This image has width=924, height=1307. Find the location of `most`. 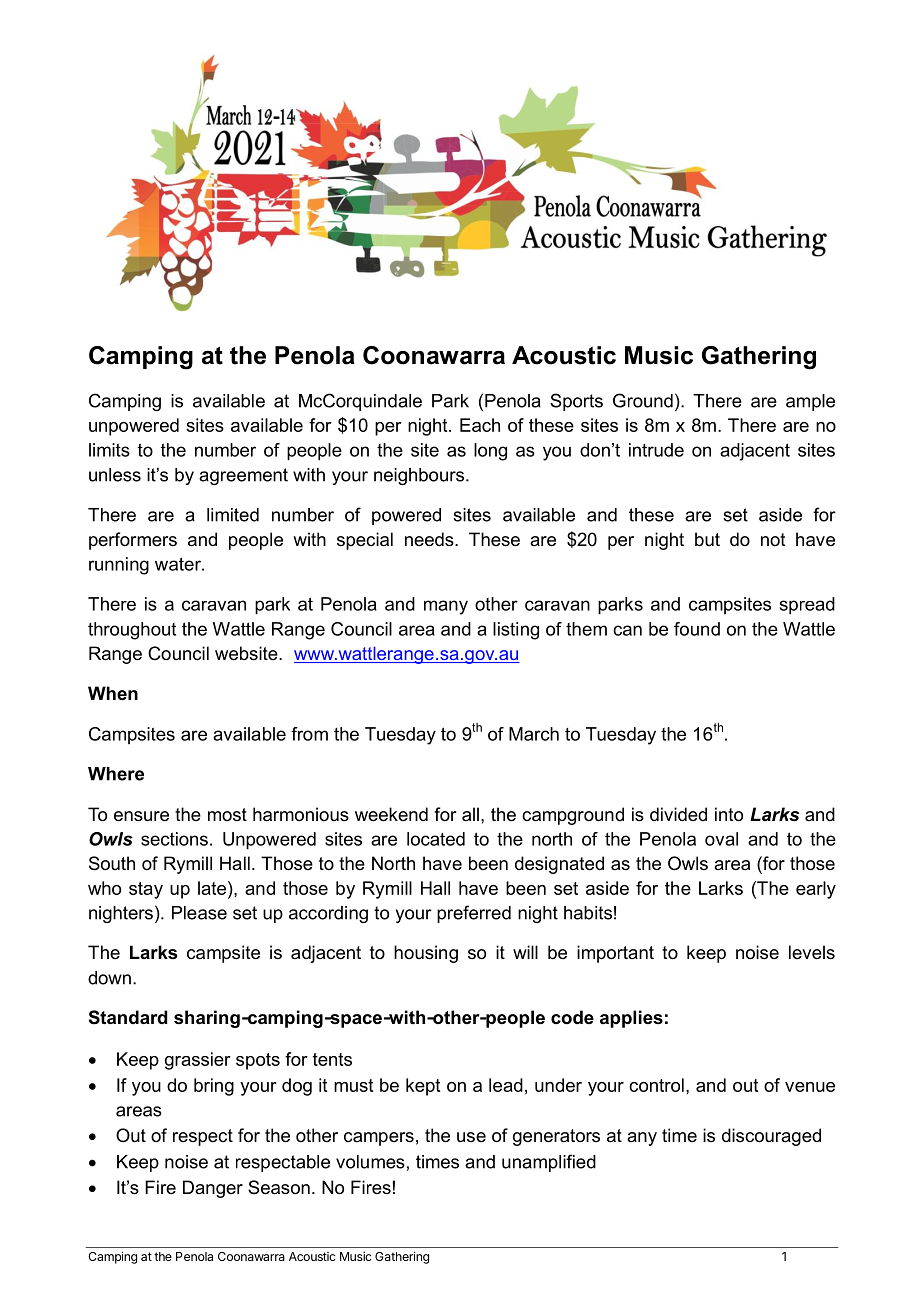

most is located at coordinates (227, 814).
